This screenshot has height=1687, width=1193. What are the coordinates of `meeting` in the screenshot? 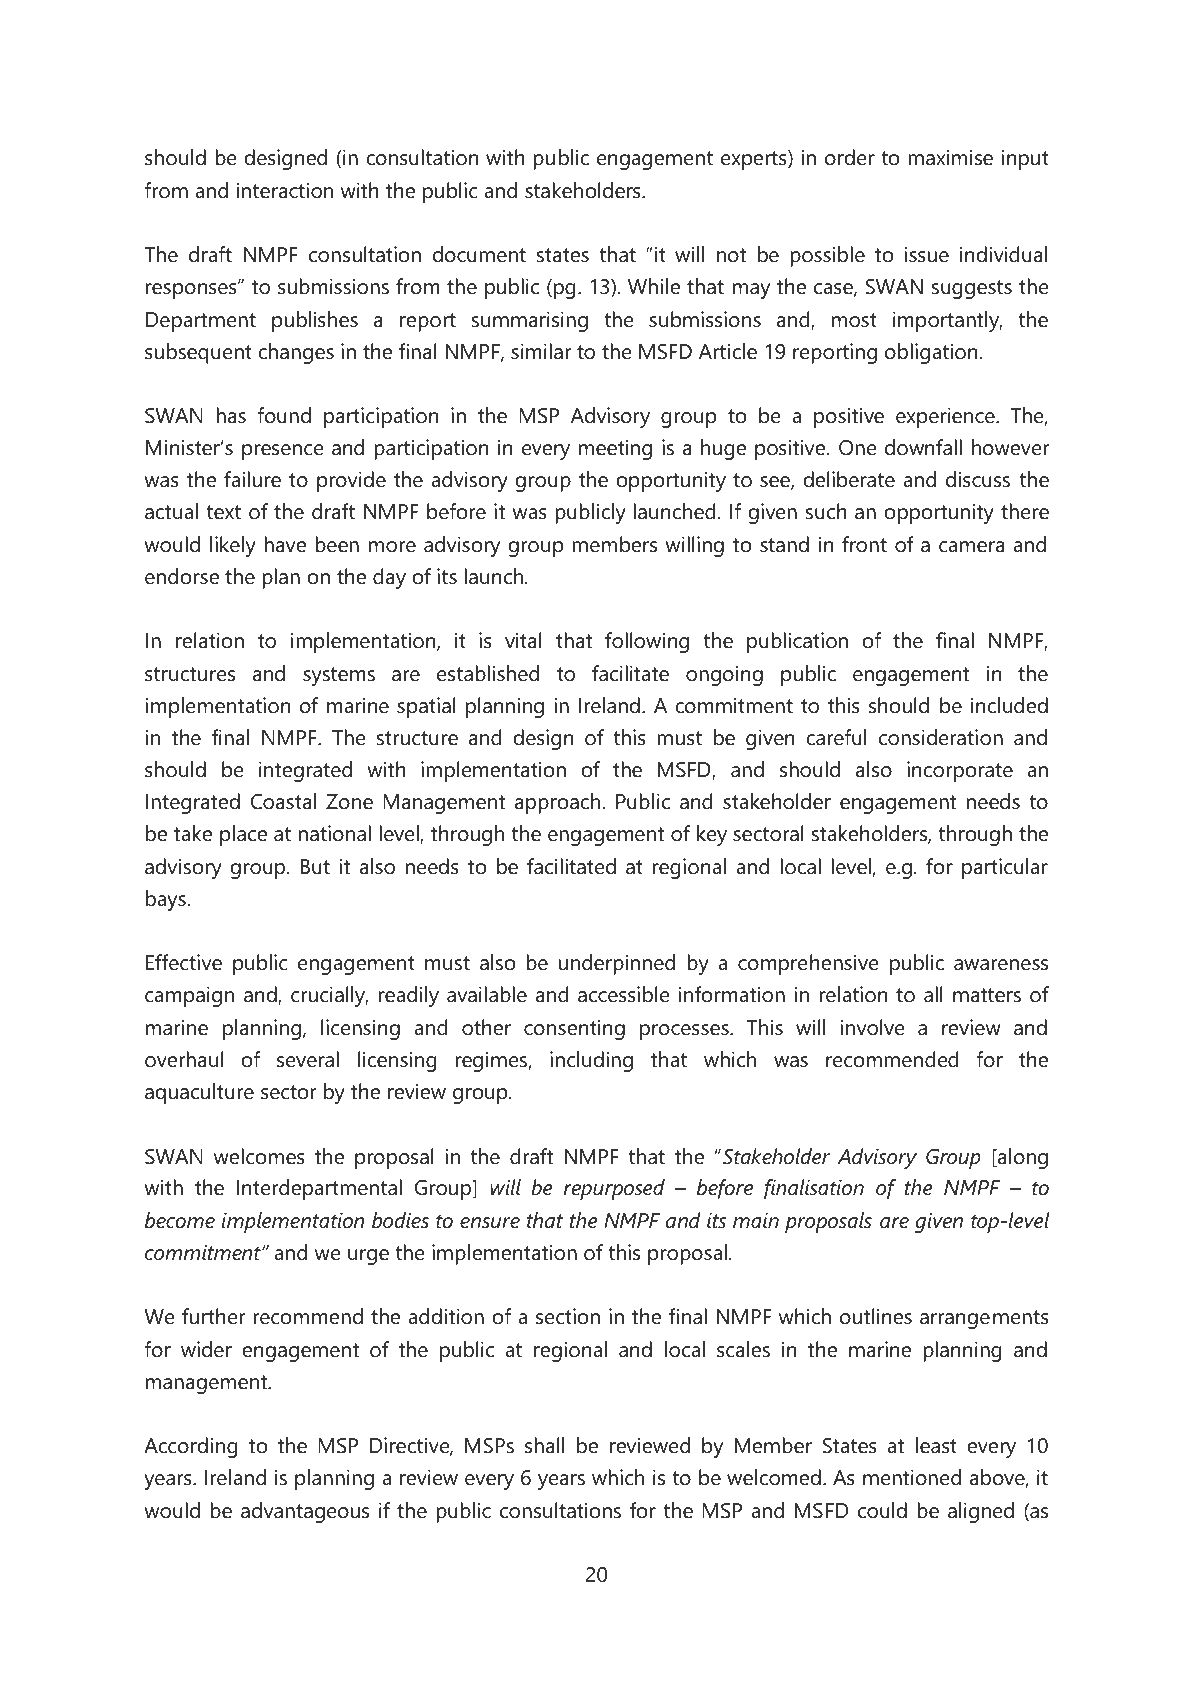 It's located at (615, 449).
